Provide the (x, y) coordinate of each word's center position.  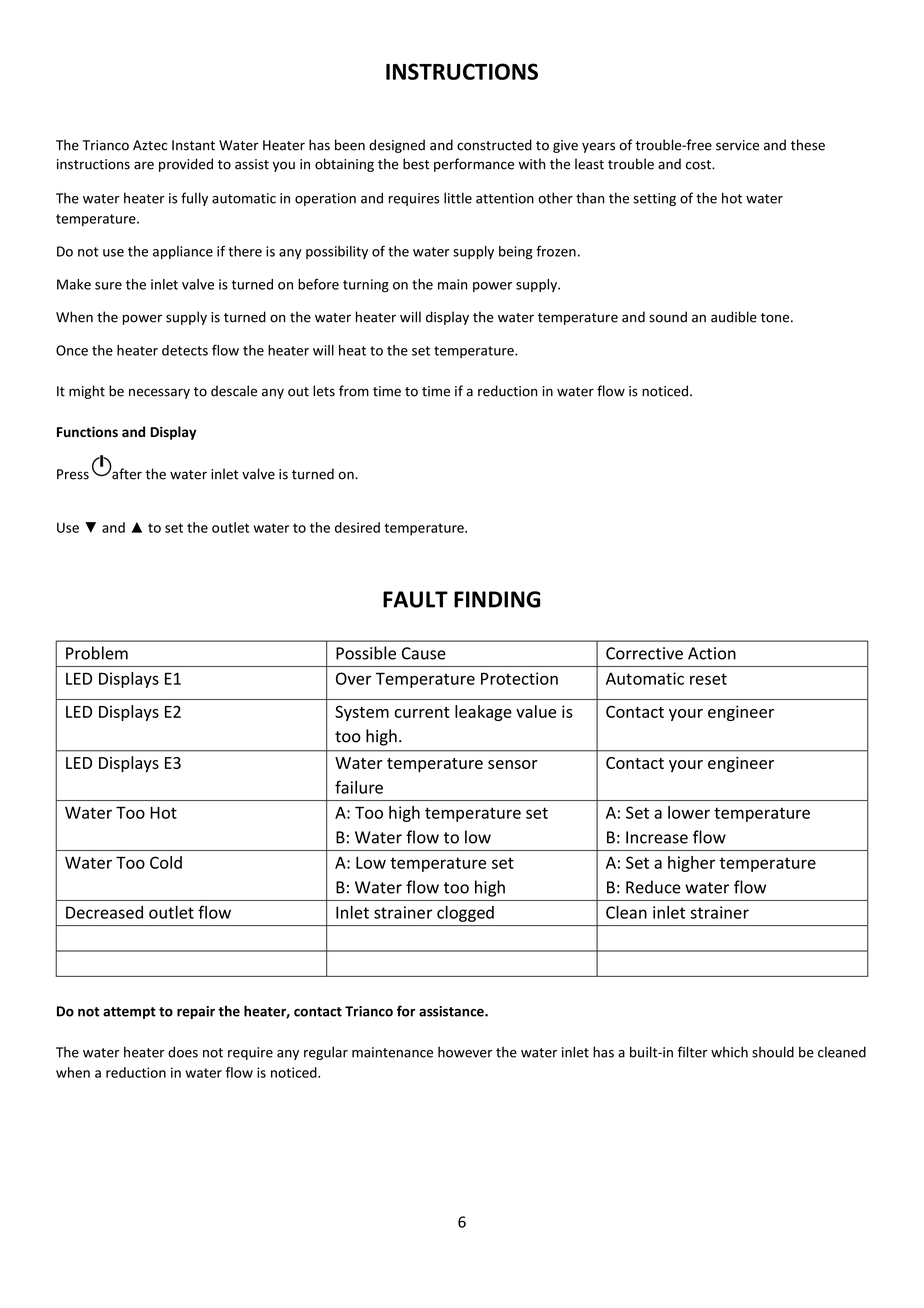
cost (699, 165)
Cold (166, 862)
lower (689, 812)
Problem (97, 653)
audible (734, 317)
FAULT (415, 599)
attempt (129, 1013)
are (144, 165)
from (354, 391)
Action (712, 653)
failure (359, 787)
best (416, 164)
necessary (159, 393)
